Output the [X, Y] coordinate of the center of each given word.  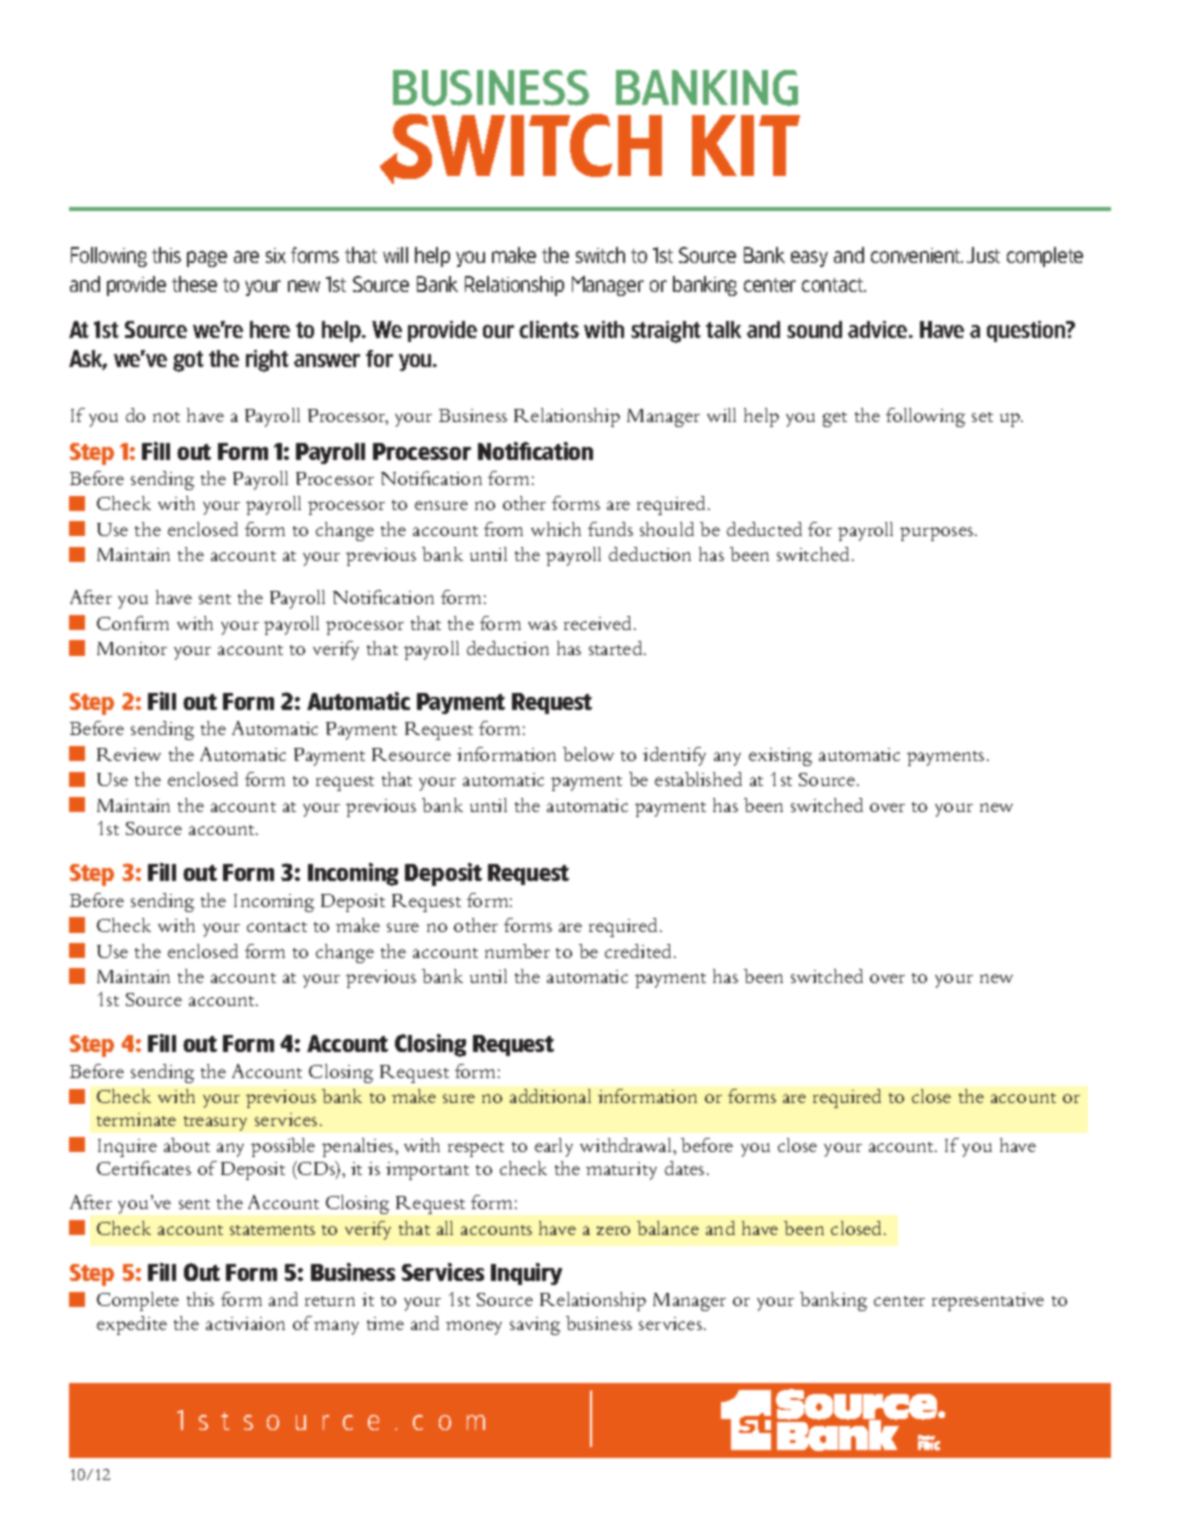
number [517, 951]
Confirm [133, 623]
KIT [746, 145]
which [556, 529]
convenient [917, 255]
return [330, 1301]
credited [640, 951]
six [276, 255]
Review [129, 754]
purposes [938, 534]
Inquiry [526, 1274]
